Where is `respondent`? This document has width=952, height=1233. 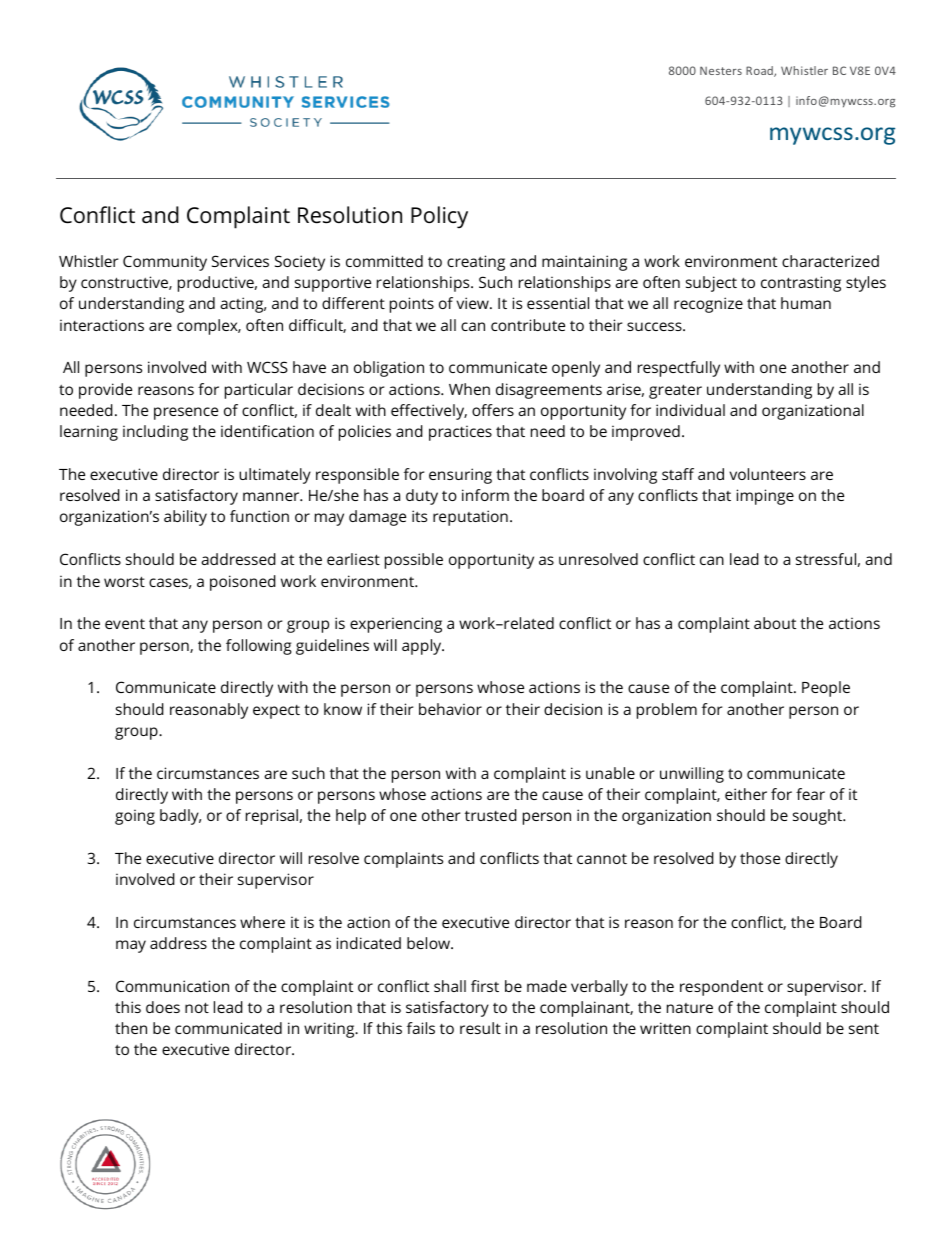
respondent is located at coordinates (721, 988).
